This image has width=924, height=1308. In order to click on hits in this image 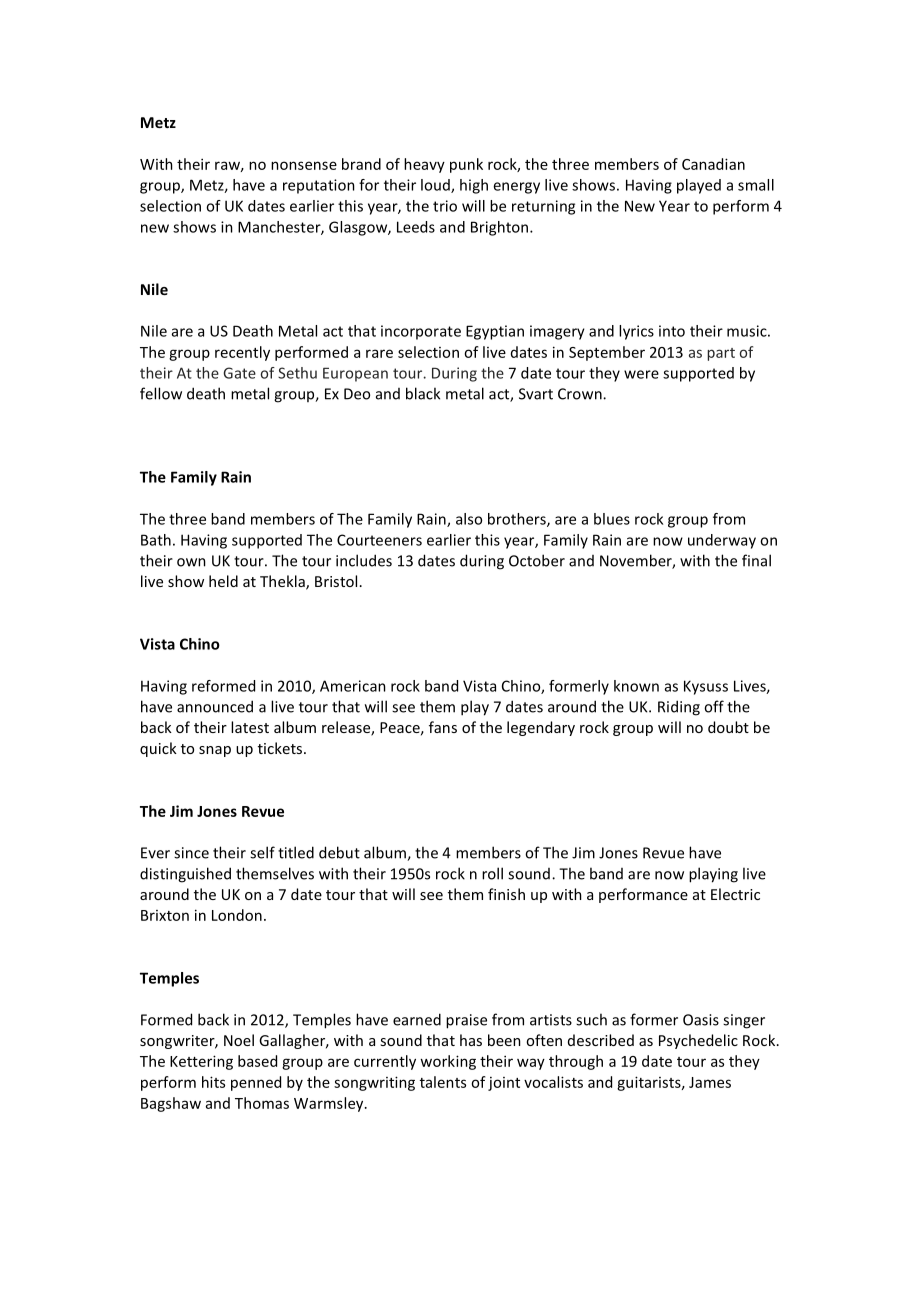, I will do `click(213, 1082)`.
